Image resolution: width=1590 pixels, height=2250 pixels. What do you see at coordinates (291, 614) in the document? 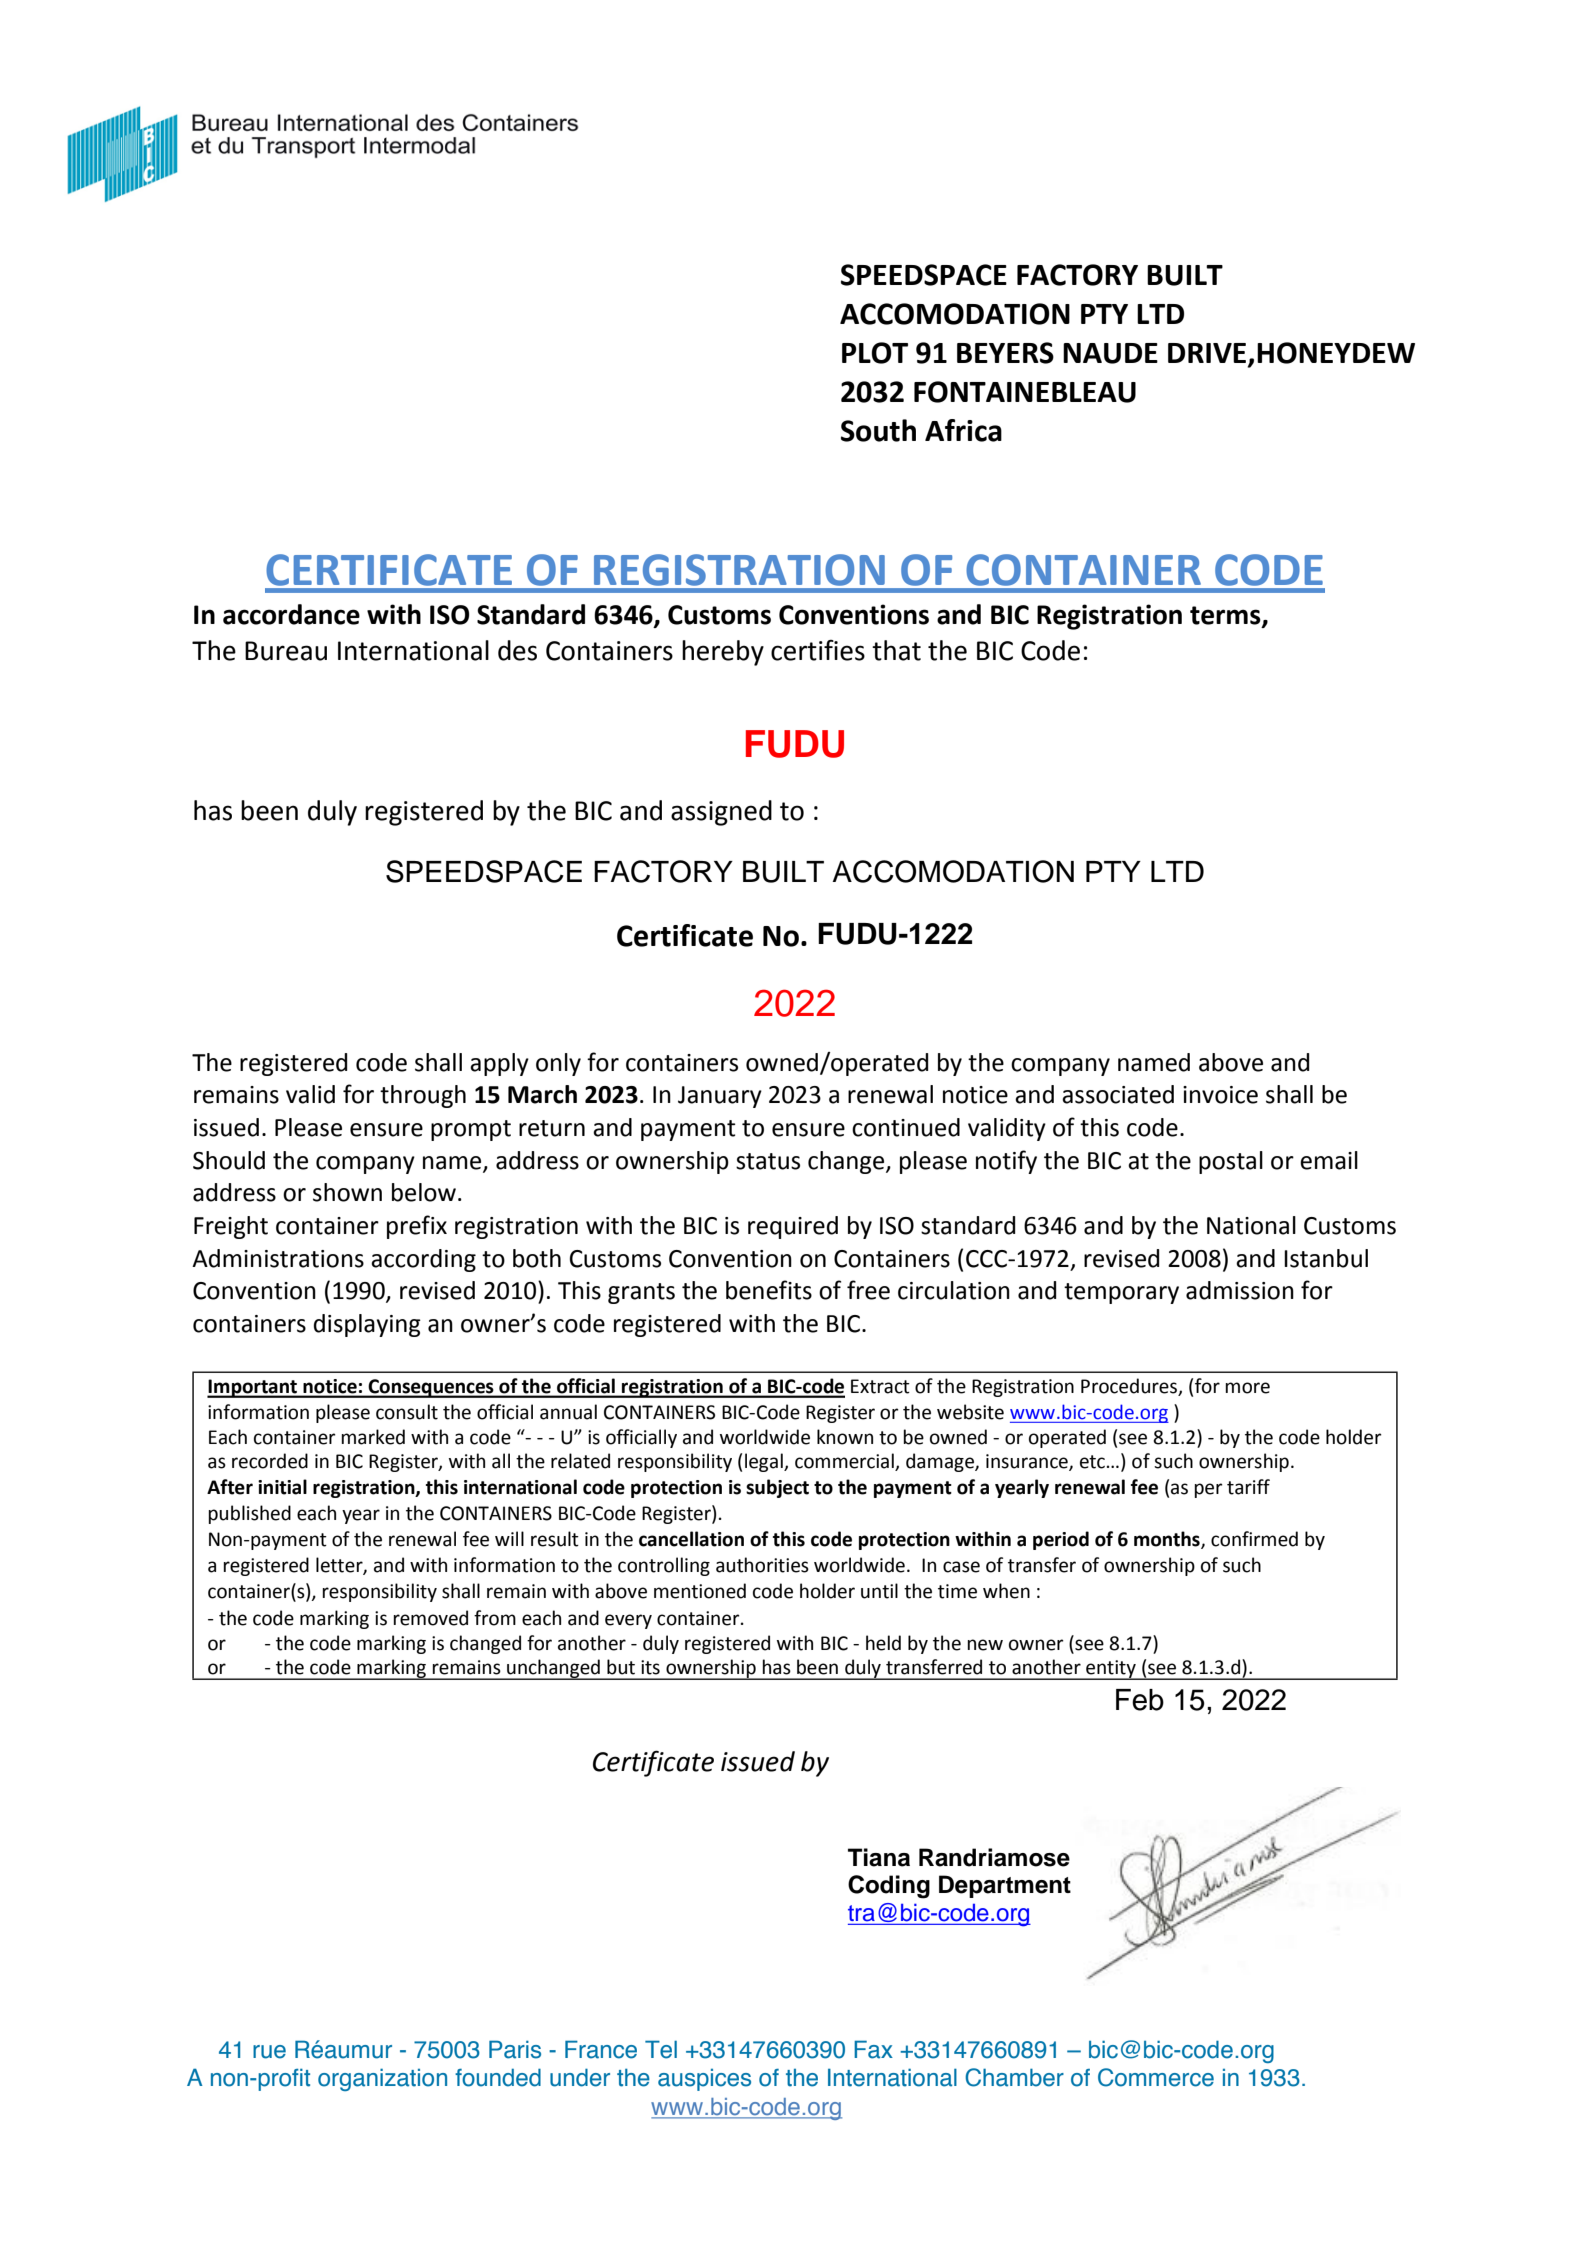
I see `accordance` at bounding box center [291, 614].
